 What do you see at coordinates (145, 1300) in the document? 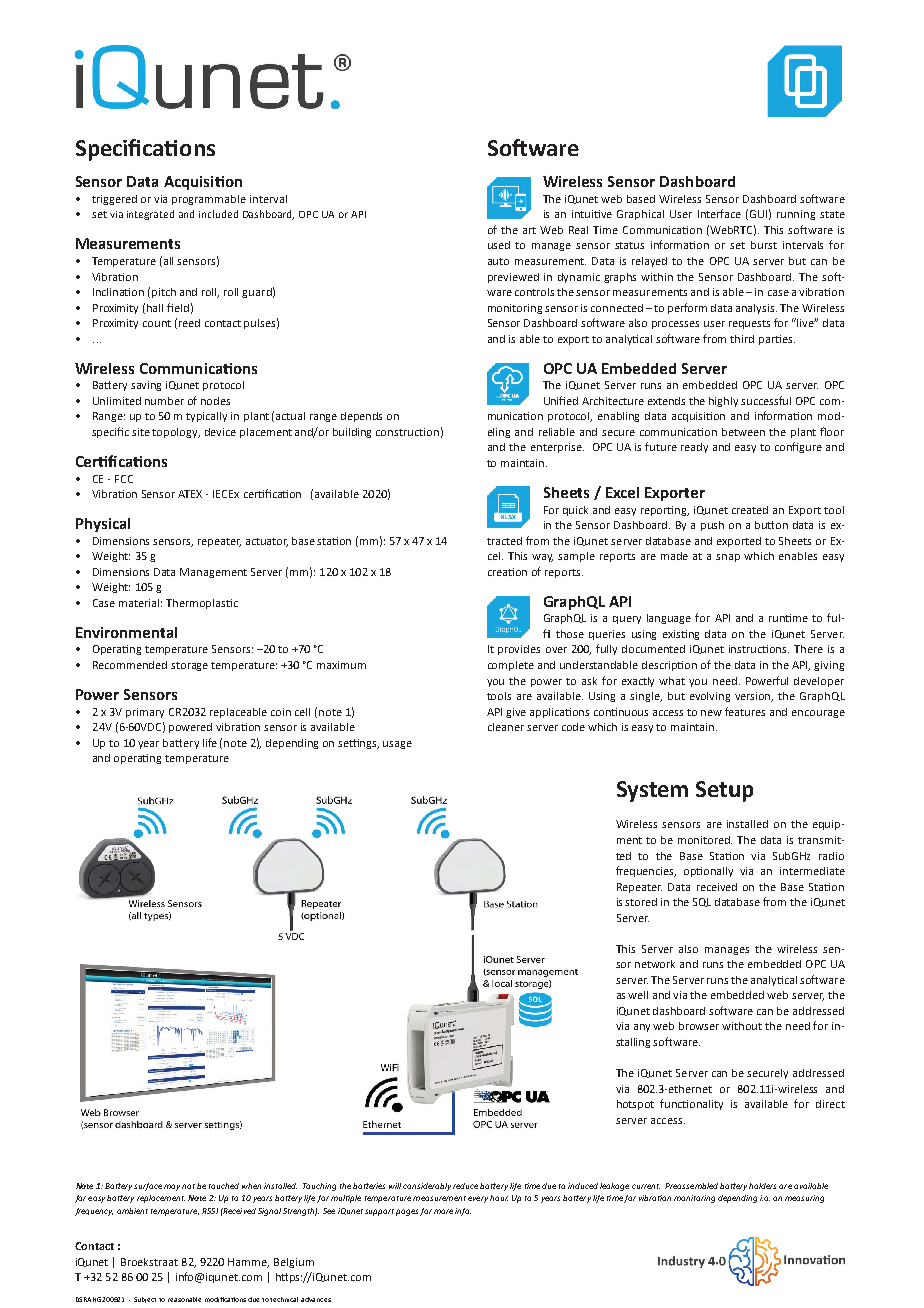
I see `Subject` at bounding box center [145, 1300].
